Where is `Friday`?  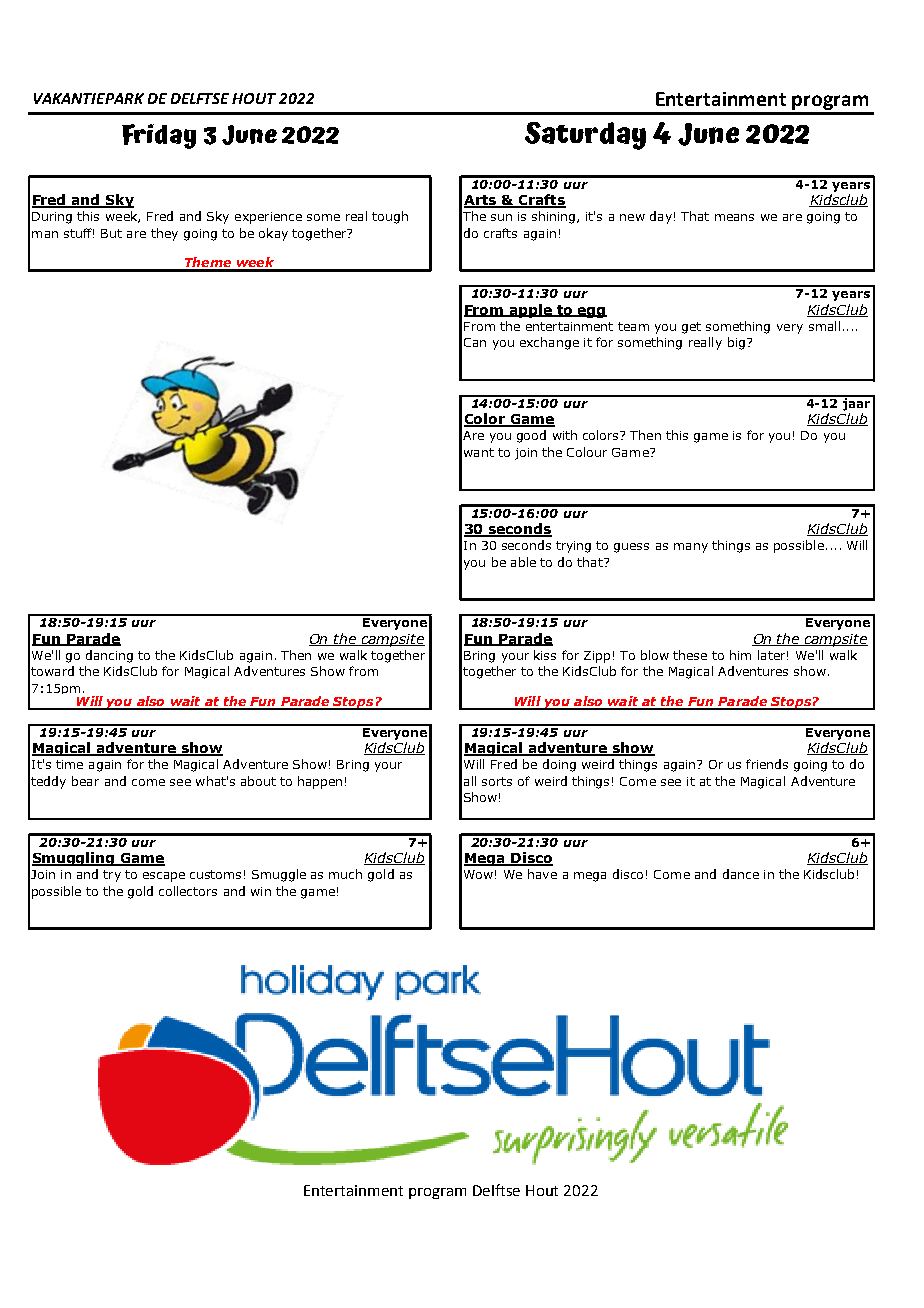 Friday is located at coordinates (159, 136).
